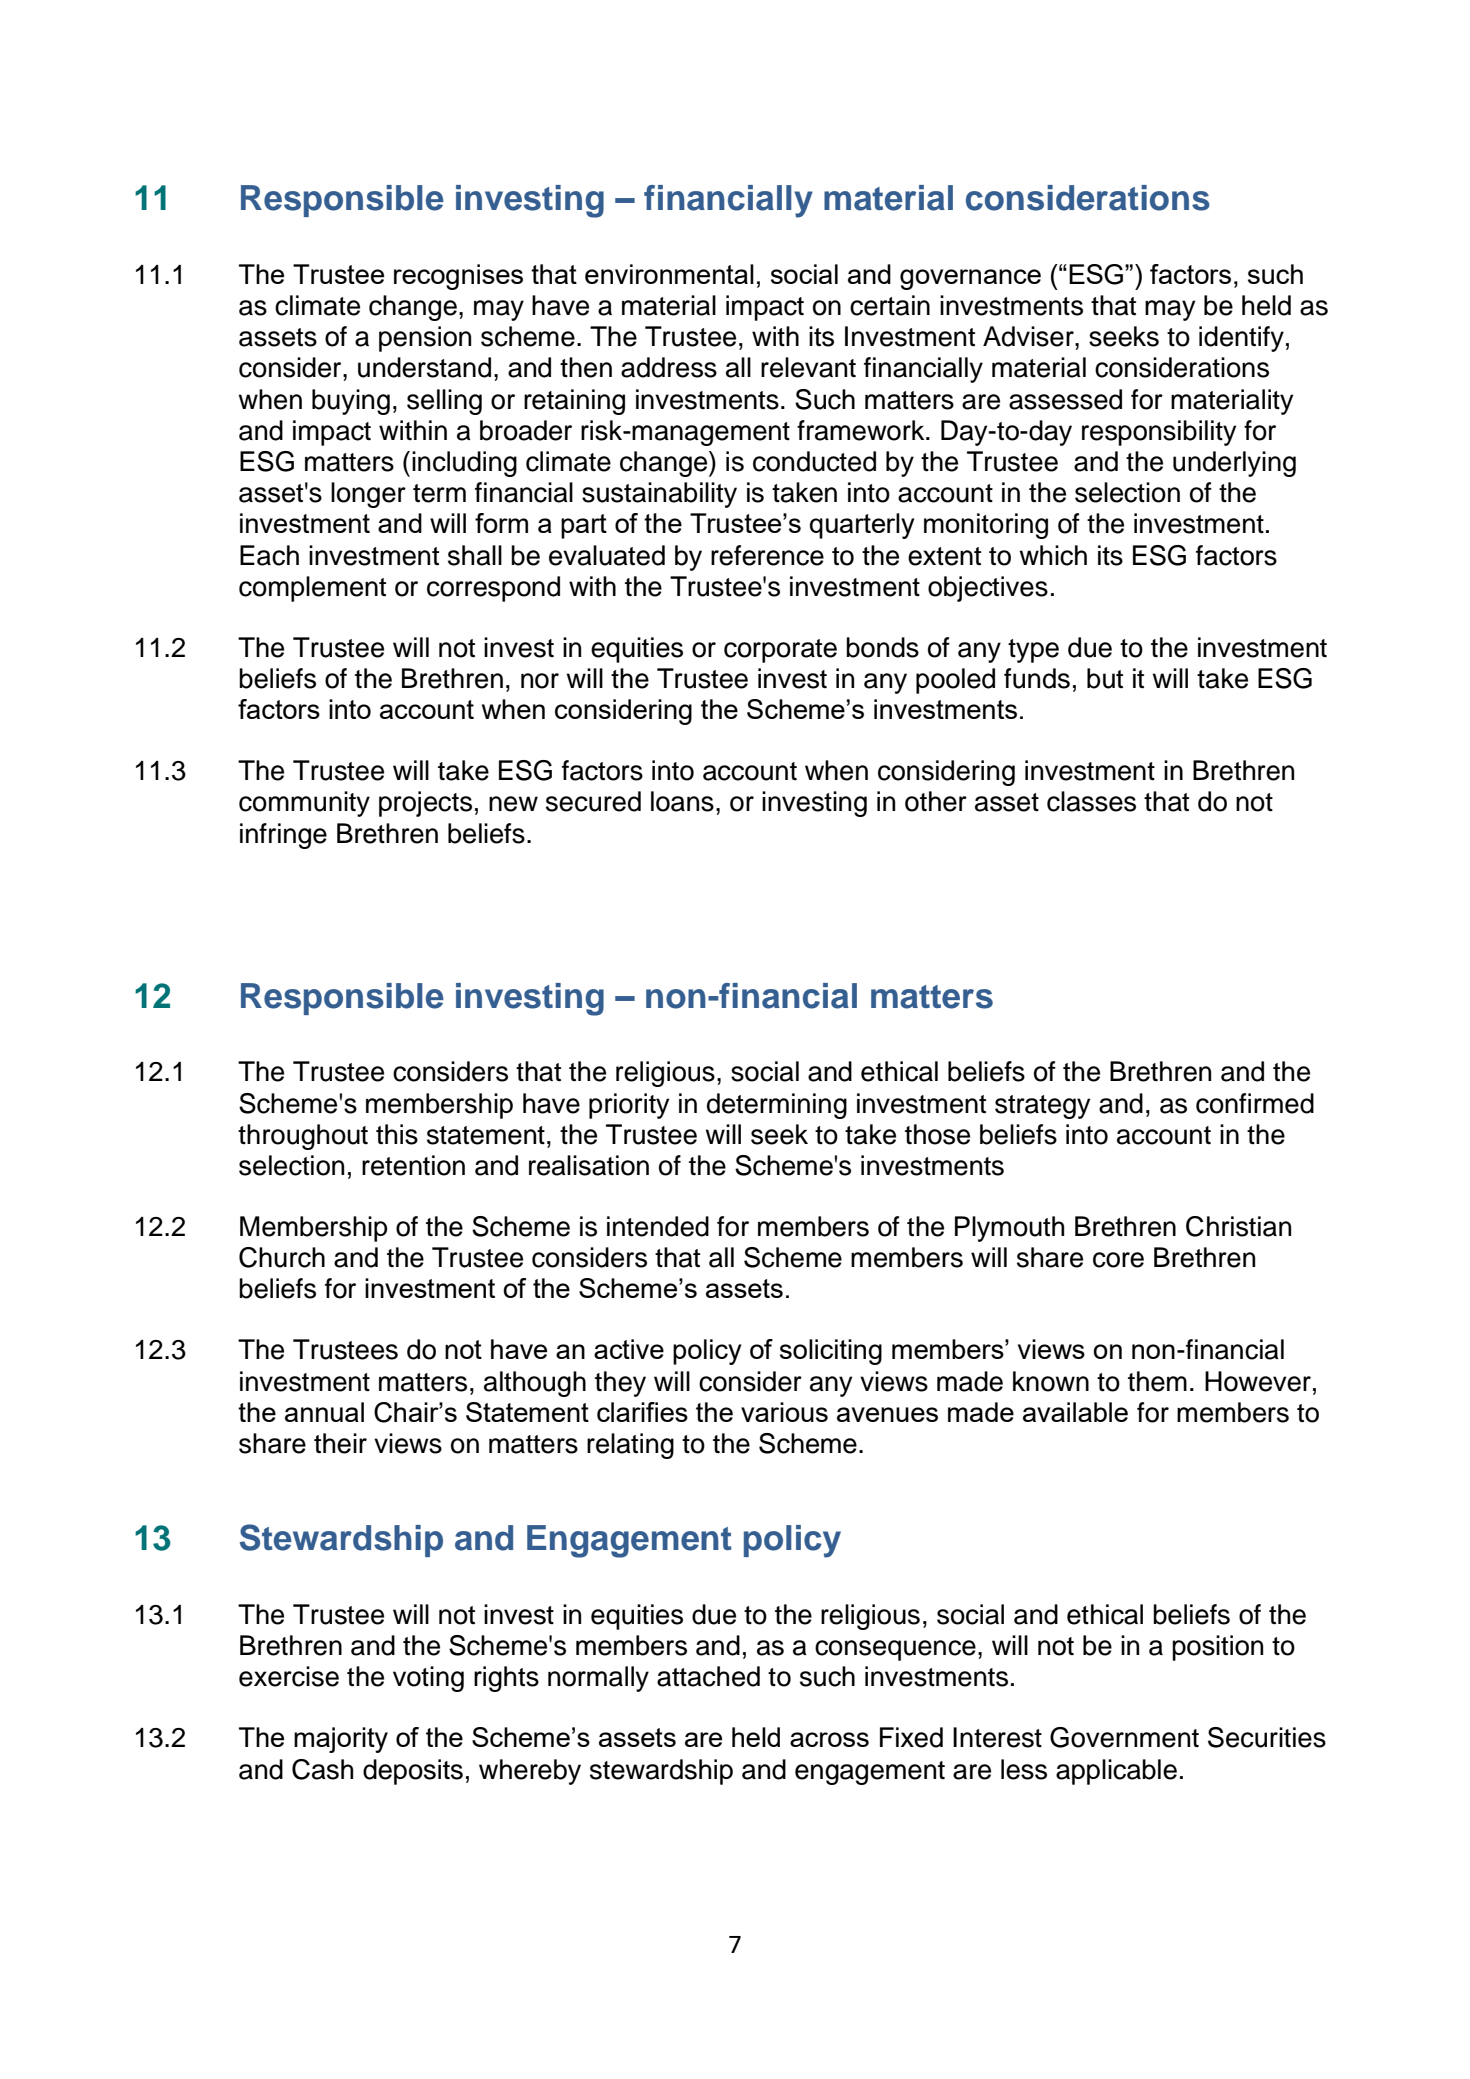  I want to click on relevant, so click(808, 367).
